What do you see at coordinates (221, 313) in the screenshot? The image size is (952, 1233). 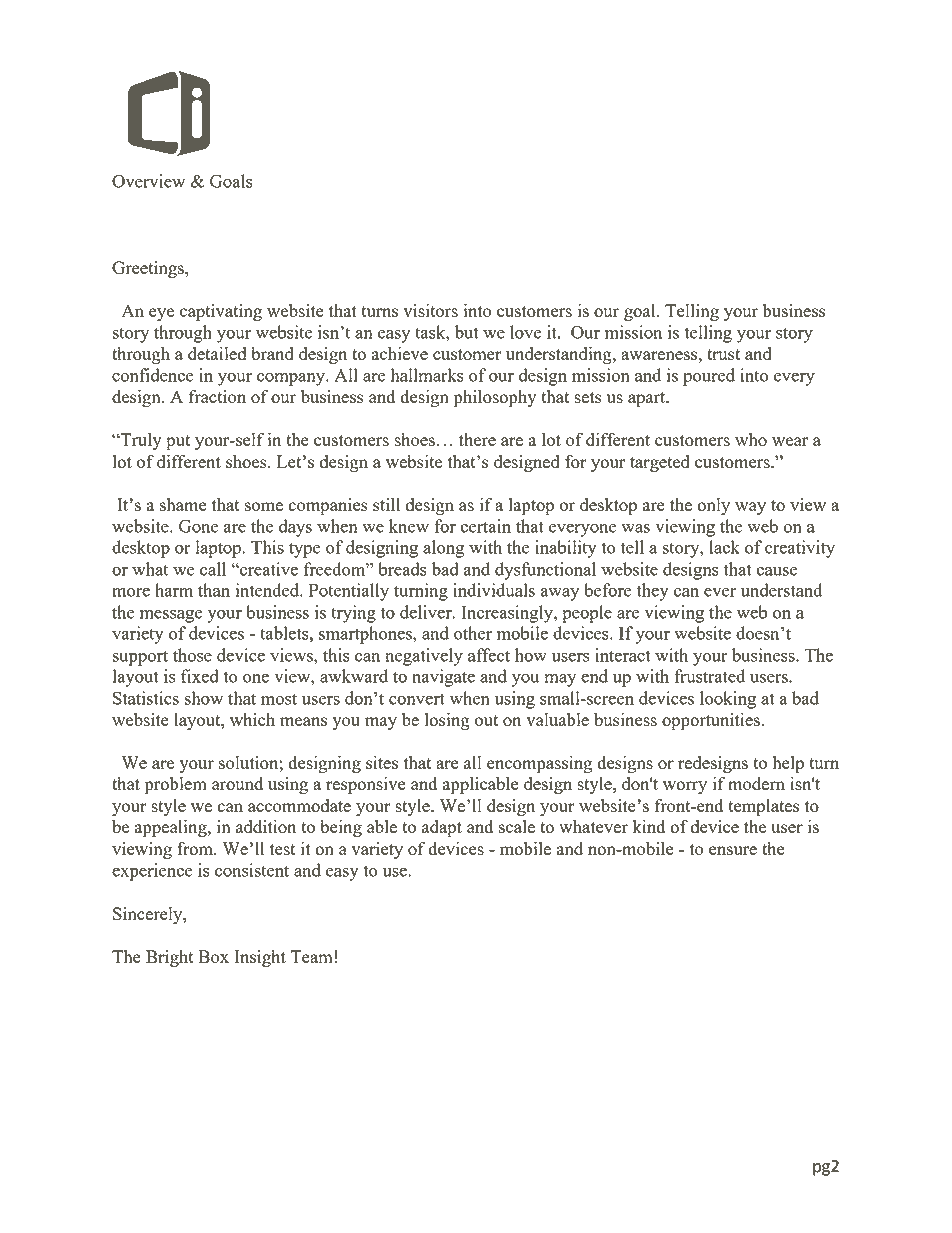 I see `captivating` at bounding box center [221, 313].
